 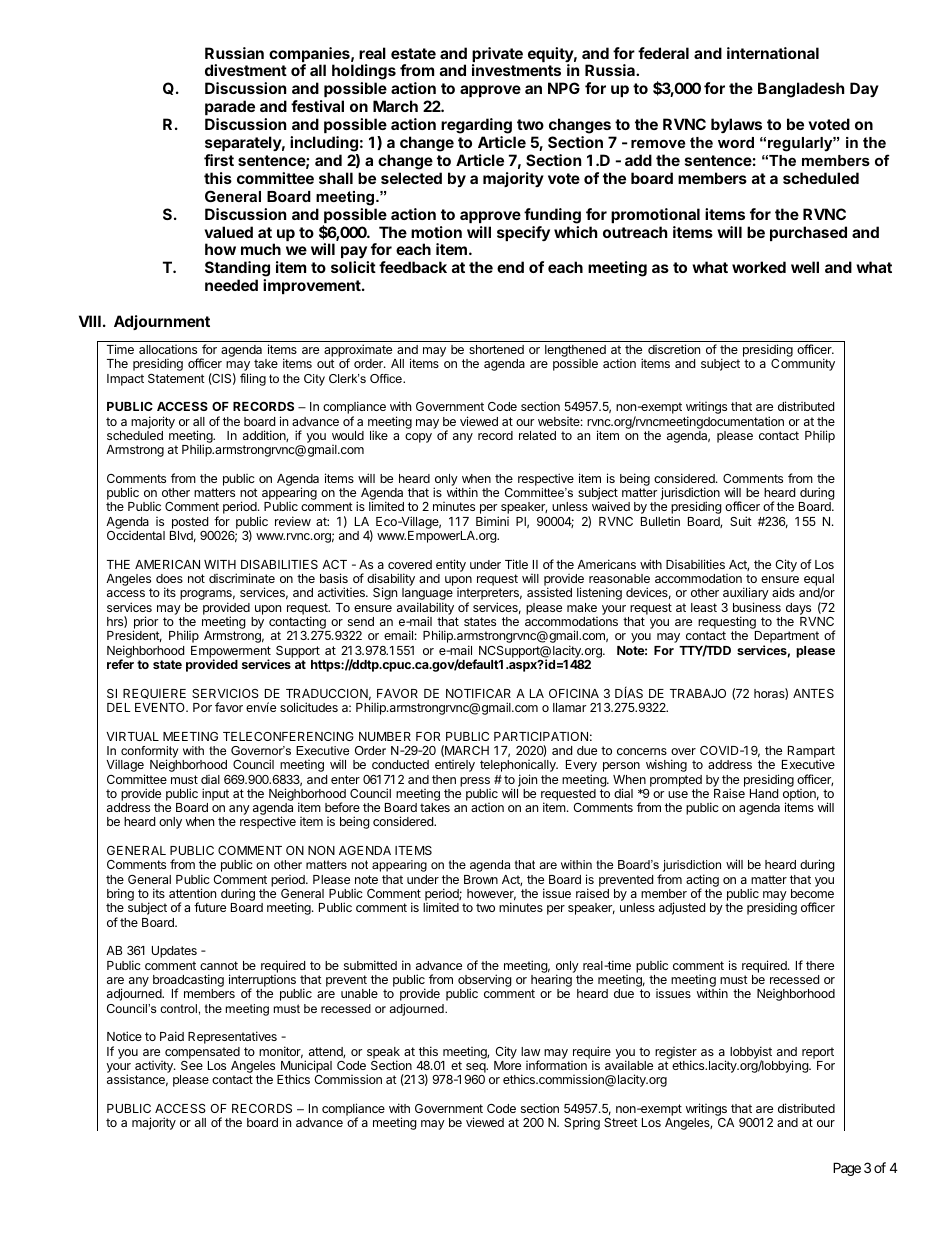 I want to click on Hand, so click(x=764, y=793).
